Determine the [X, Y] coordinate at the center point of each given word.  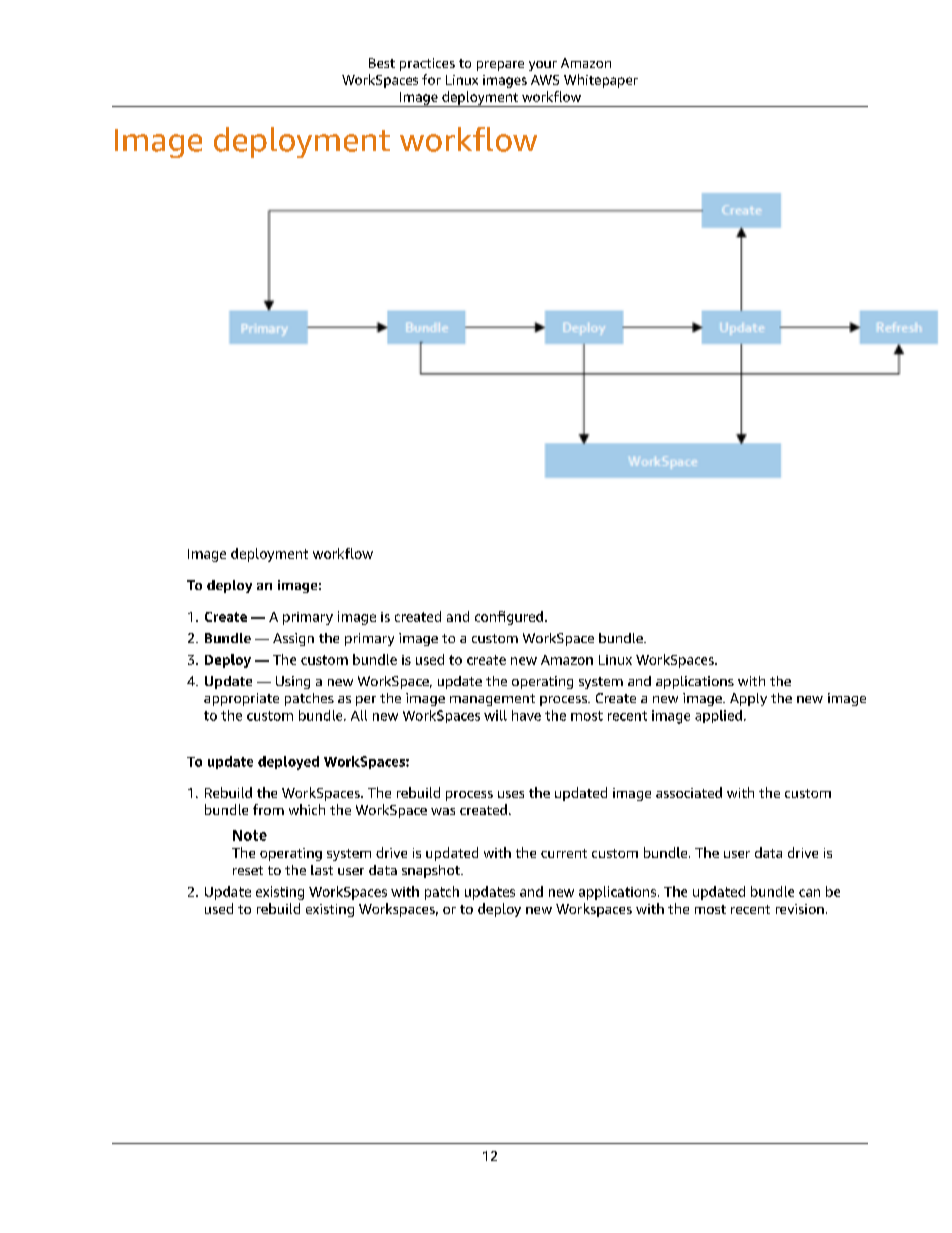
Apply [748, 699]
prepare [500, 66]
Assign [293, 639]
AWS [545, 80]
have [526, 715]
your [543, 66]
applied [718, 716]
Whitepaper [601, 81]
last [322, 870]
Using [293, 682]
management [492, 700]
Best [382, 63]
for [431, 79]
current [564, 853]
